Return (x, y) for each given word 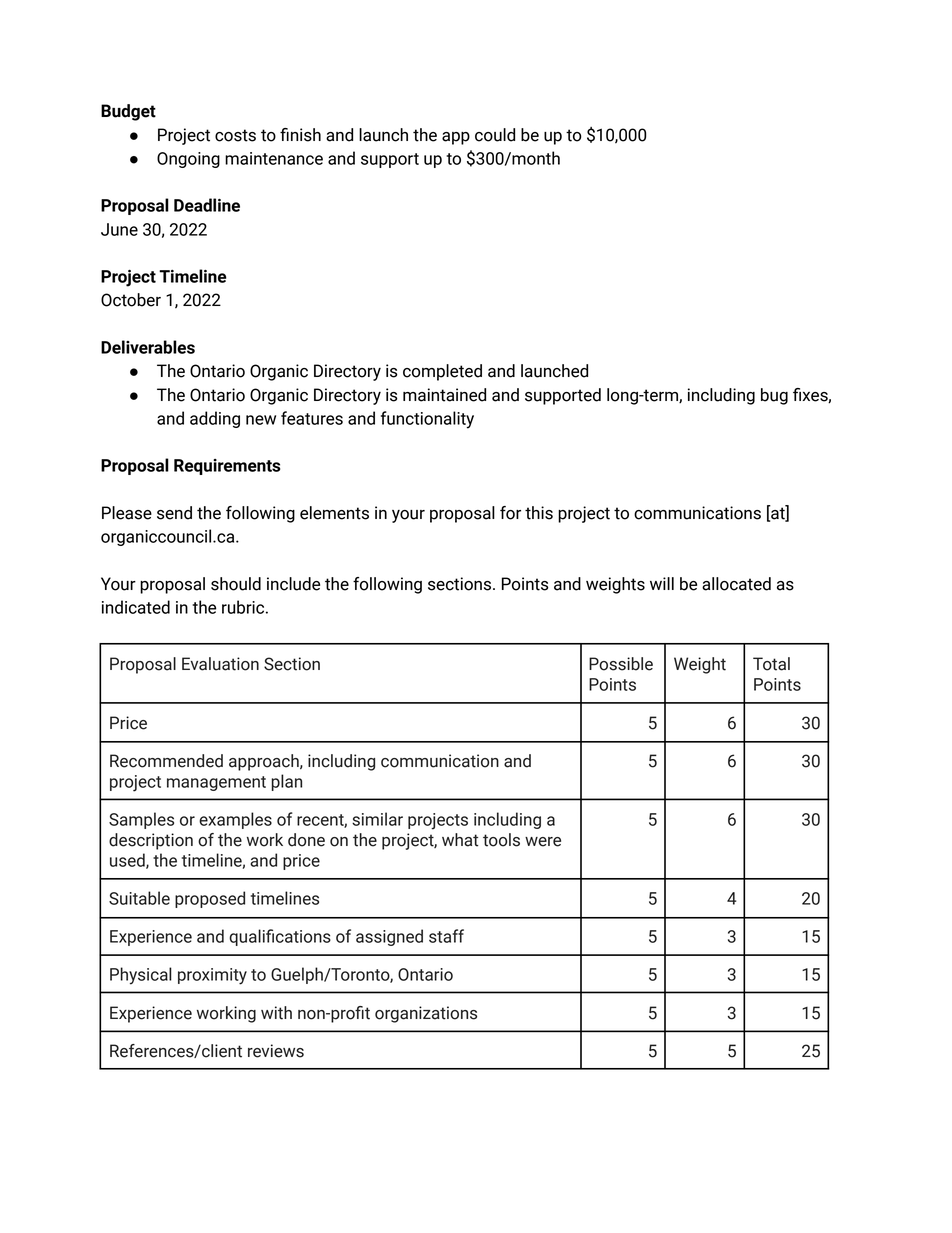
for (510, 513)
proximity (212, 976)
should (236, 584)
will (662, 583)
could (495, 135)
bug (774, 396)
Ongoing (188, 160)
